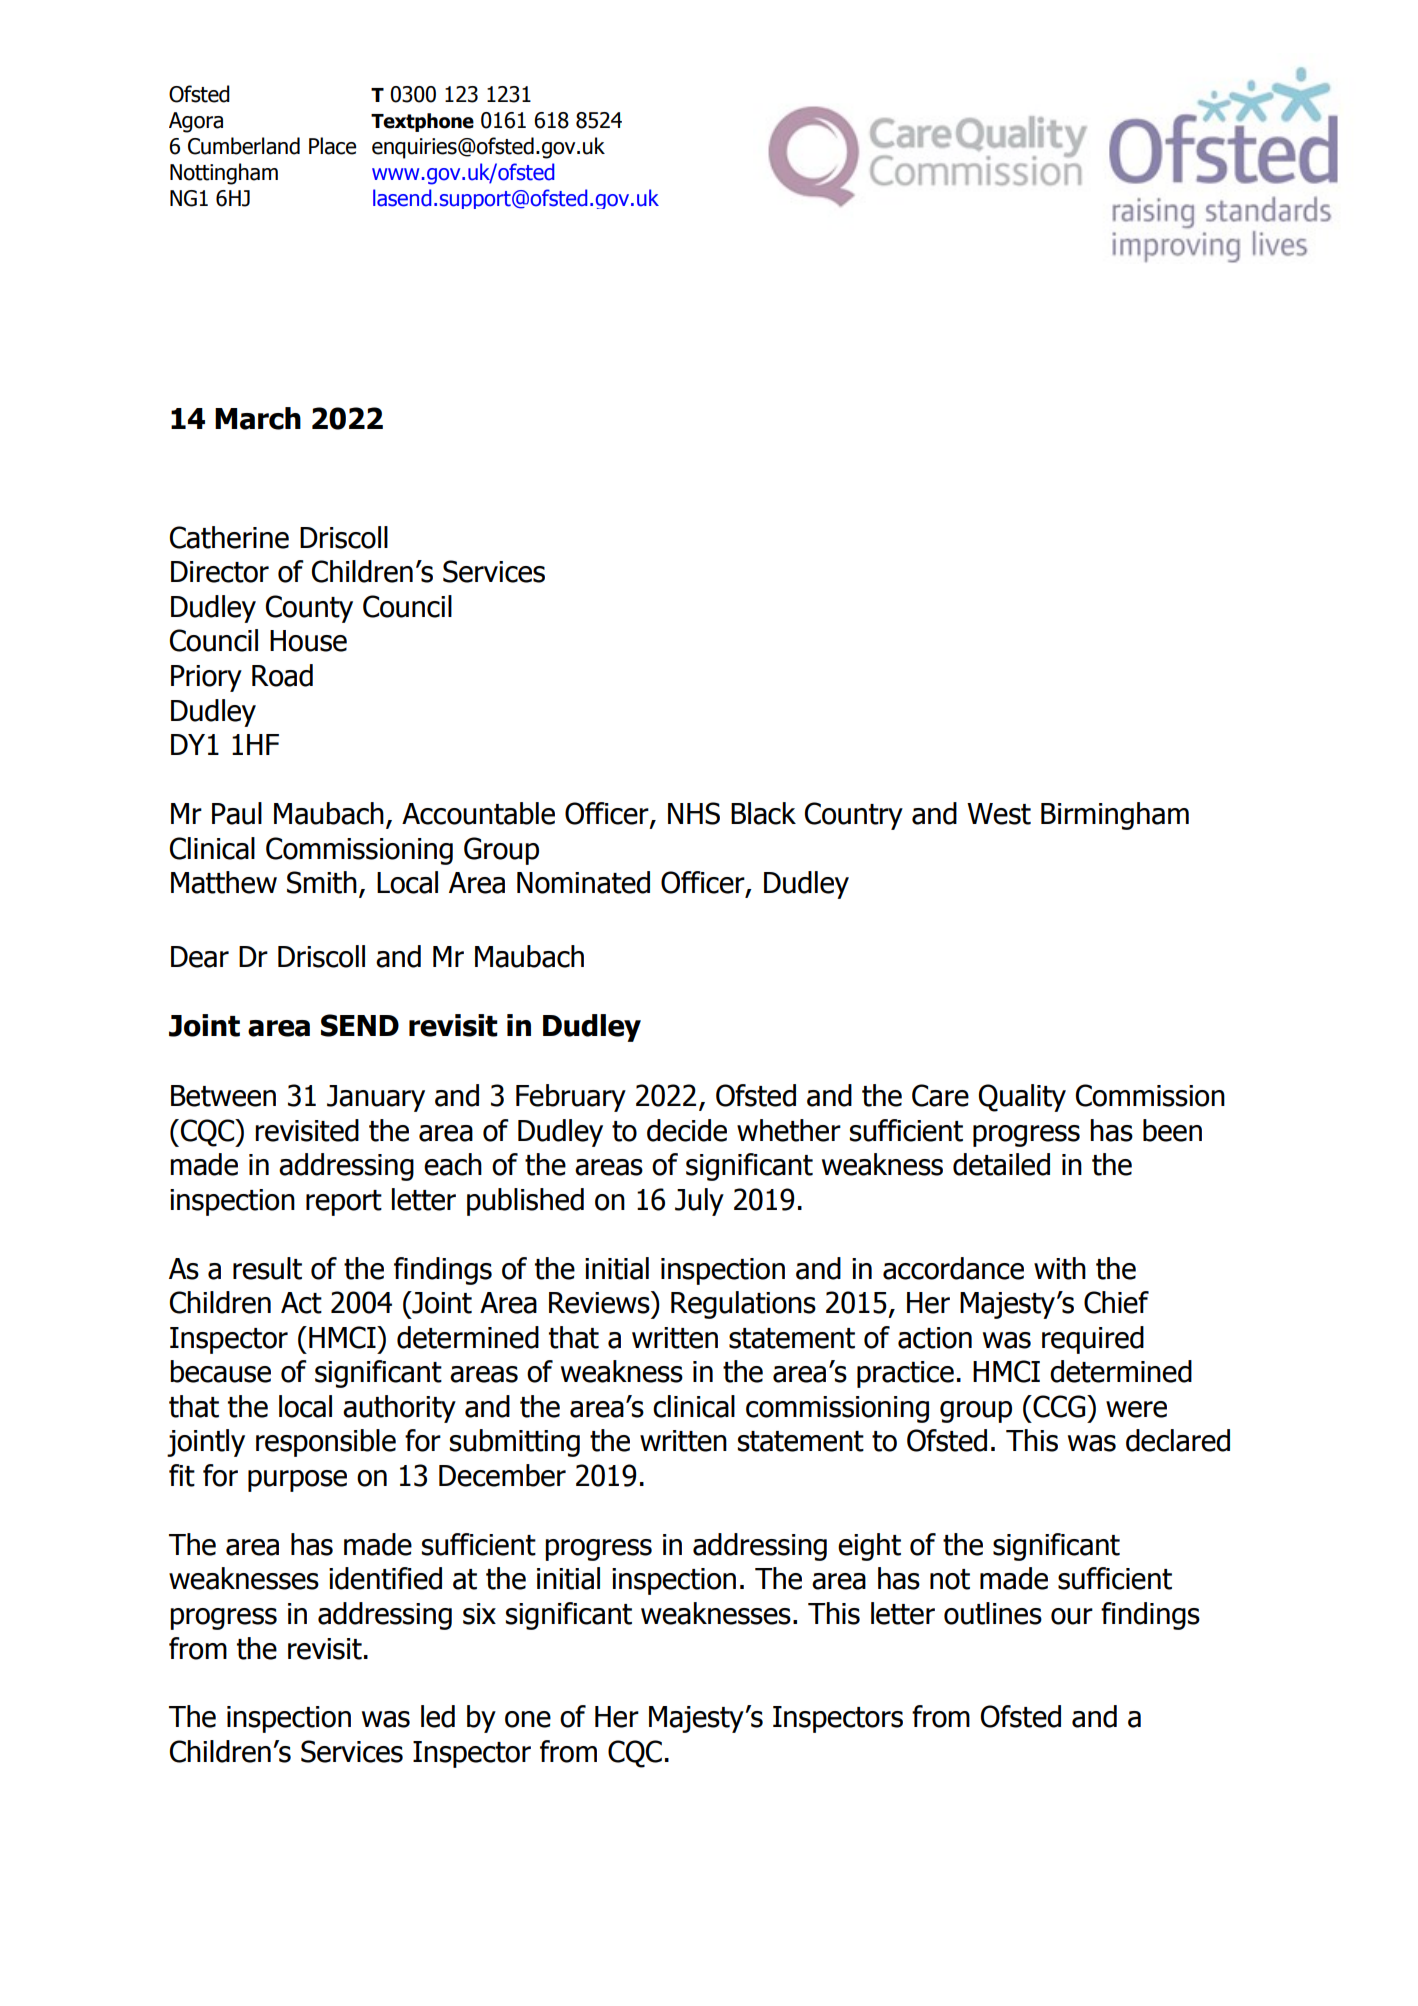 The image size is (1418, 2006). What do you see at coordinates (694, 813) in the screenshot?
I see `NHS` at bounding box center [694, 813].
